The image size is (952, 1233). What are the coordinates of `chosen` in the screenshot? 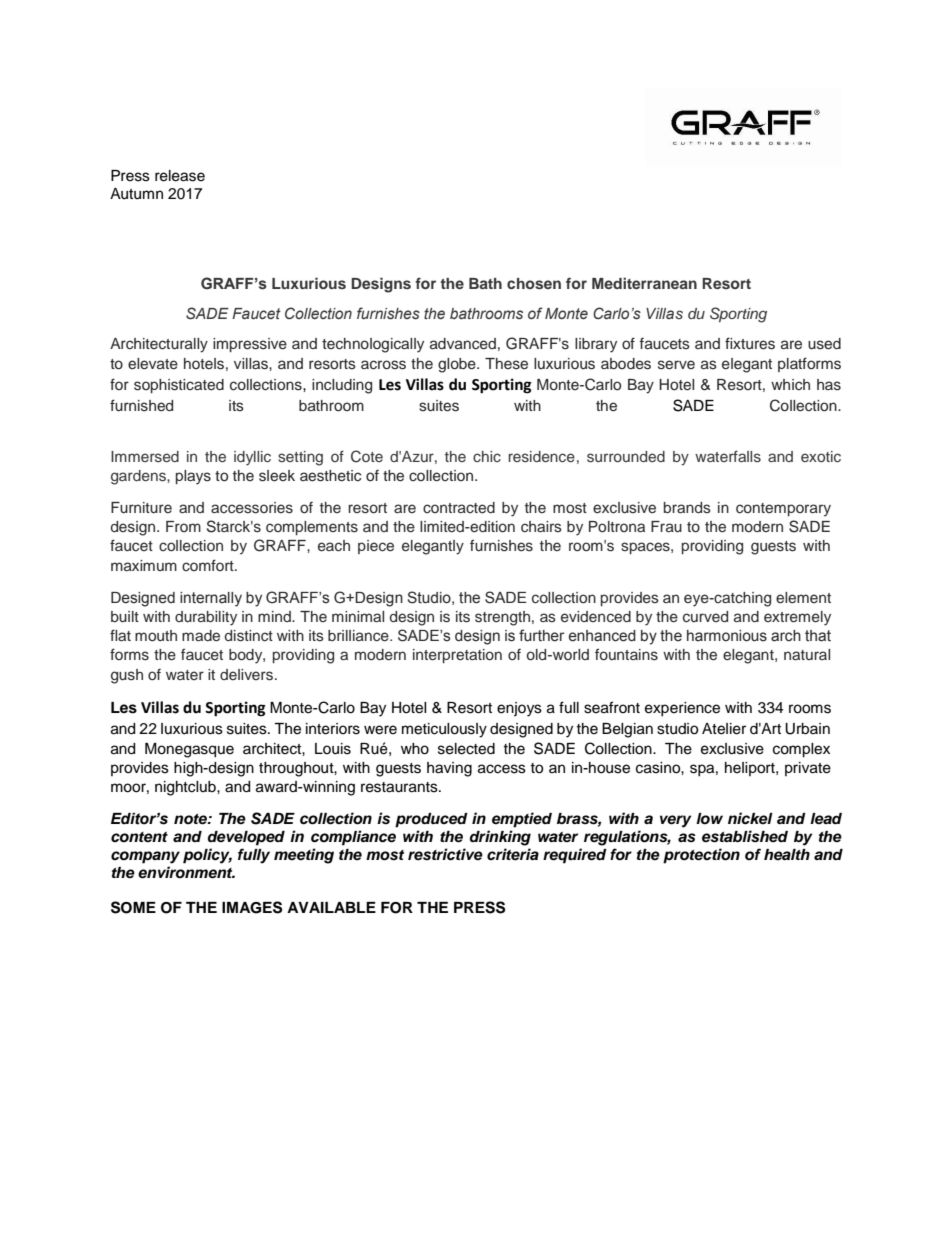 It's located at (534, 283).
